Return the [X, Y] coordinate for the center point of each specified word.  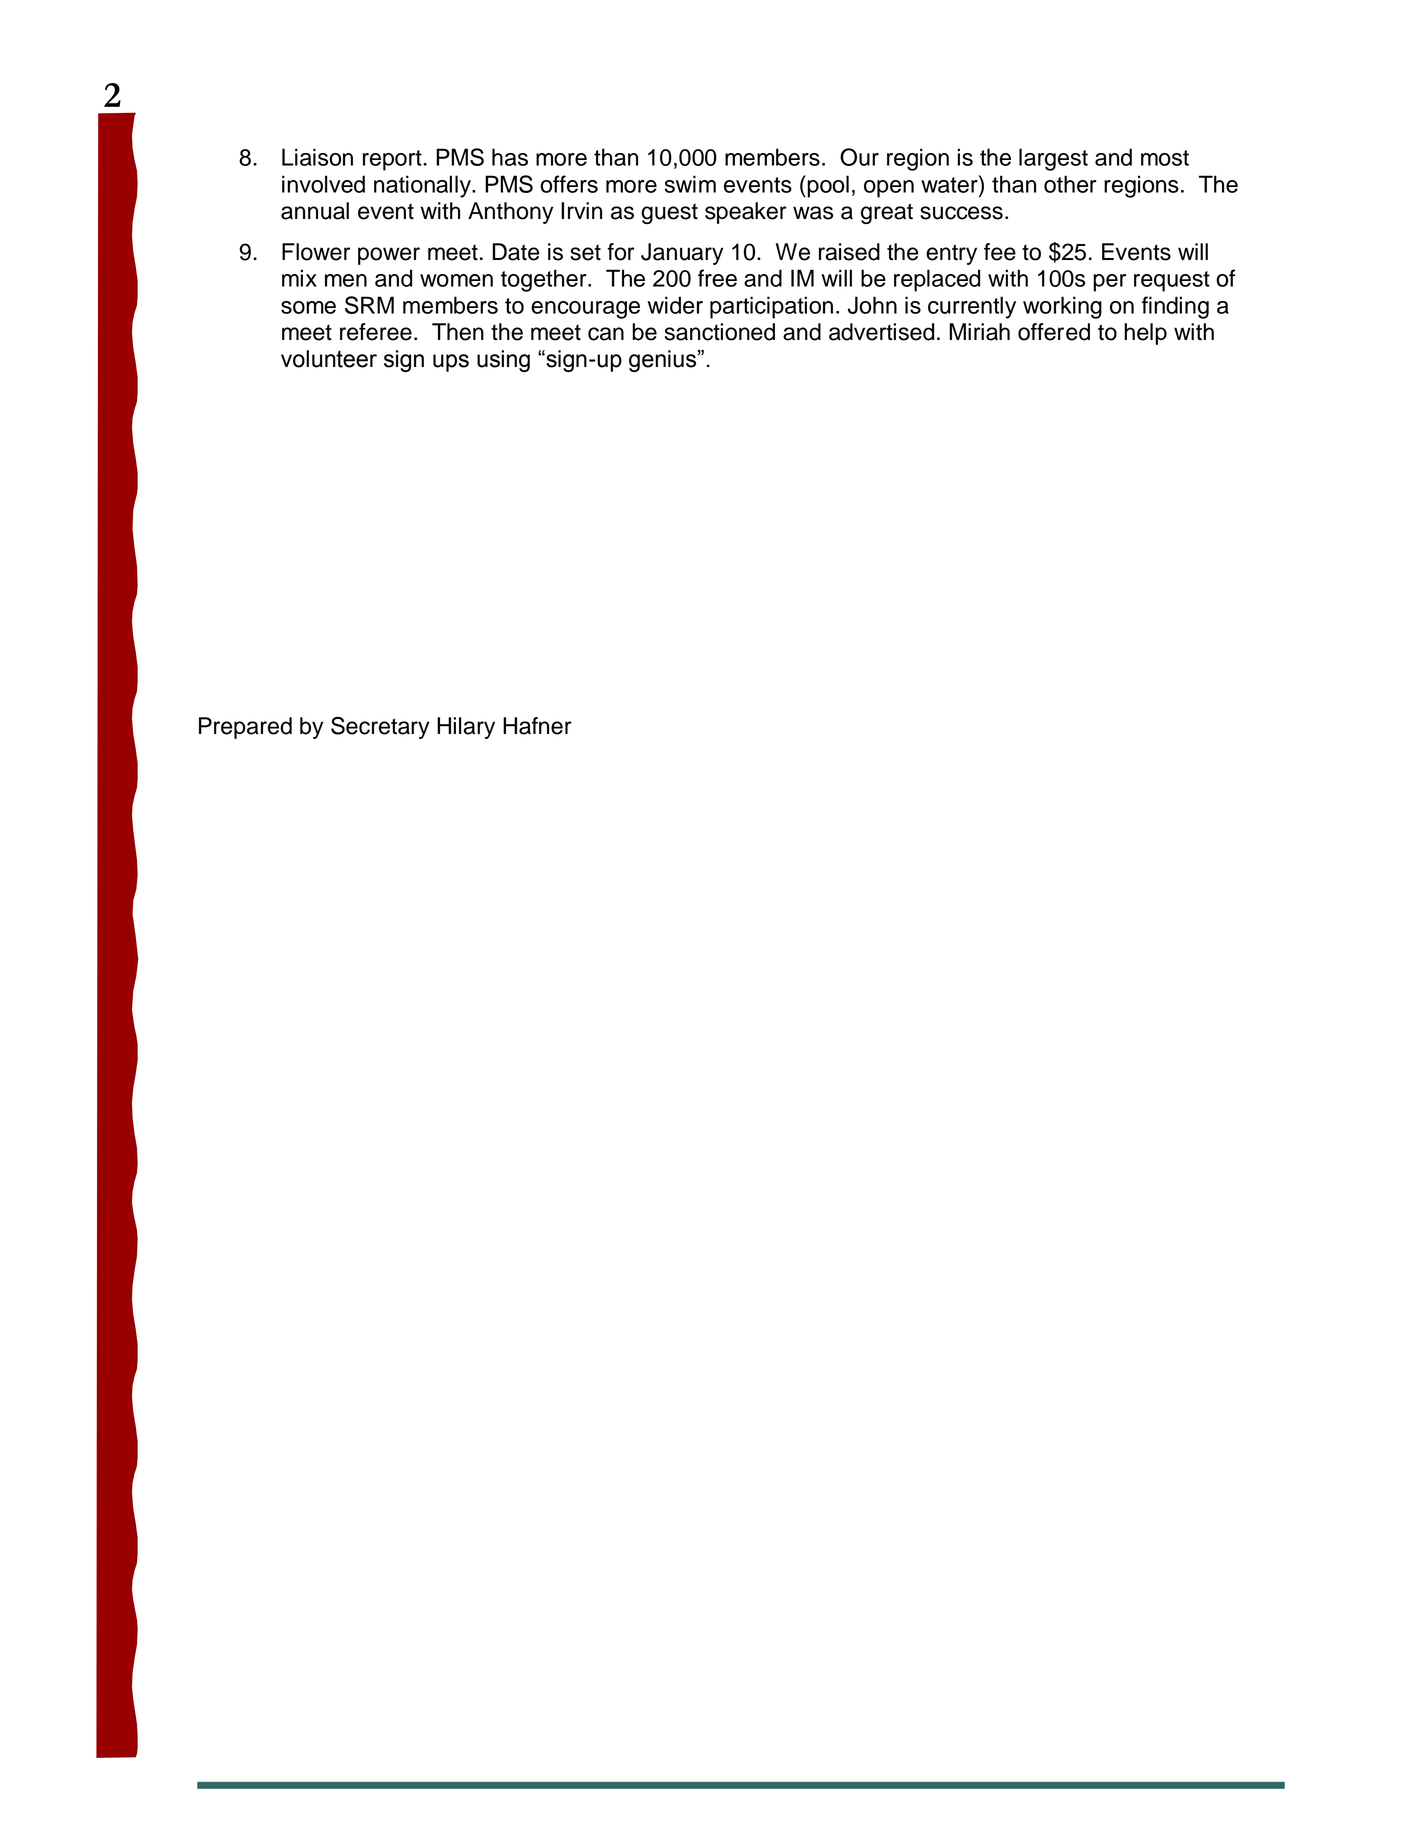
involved [323, 184]
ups [451, 363]
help [1145, 334]
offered [1054, 332]
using [503, 361]
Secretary [380, 728]
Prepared [245, 728]
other [1070, 184]
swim [690, 184]
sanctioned [720, 332]
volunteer [329, 359]
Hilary [466, 728]
